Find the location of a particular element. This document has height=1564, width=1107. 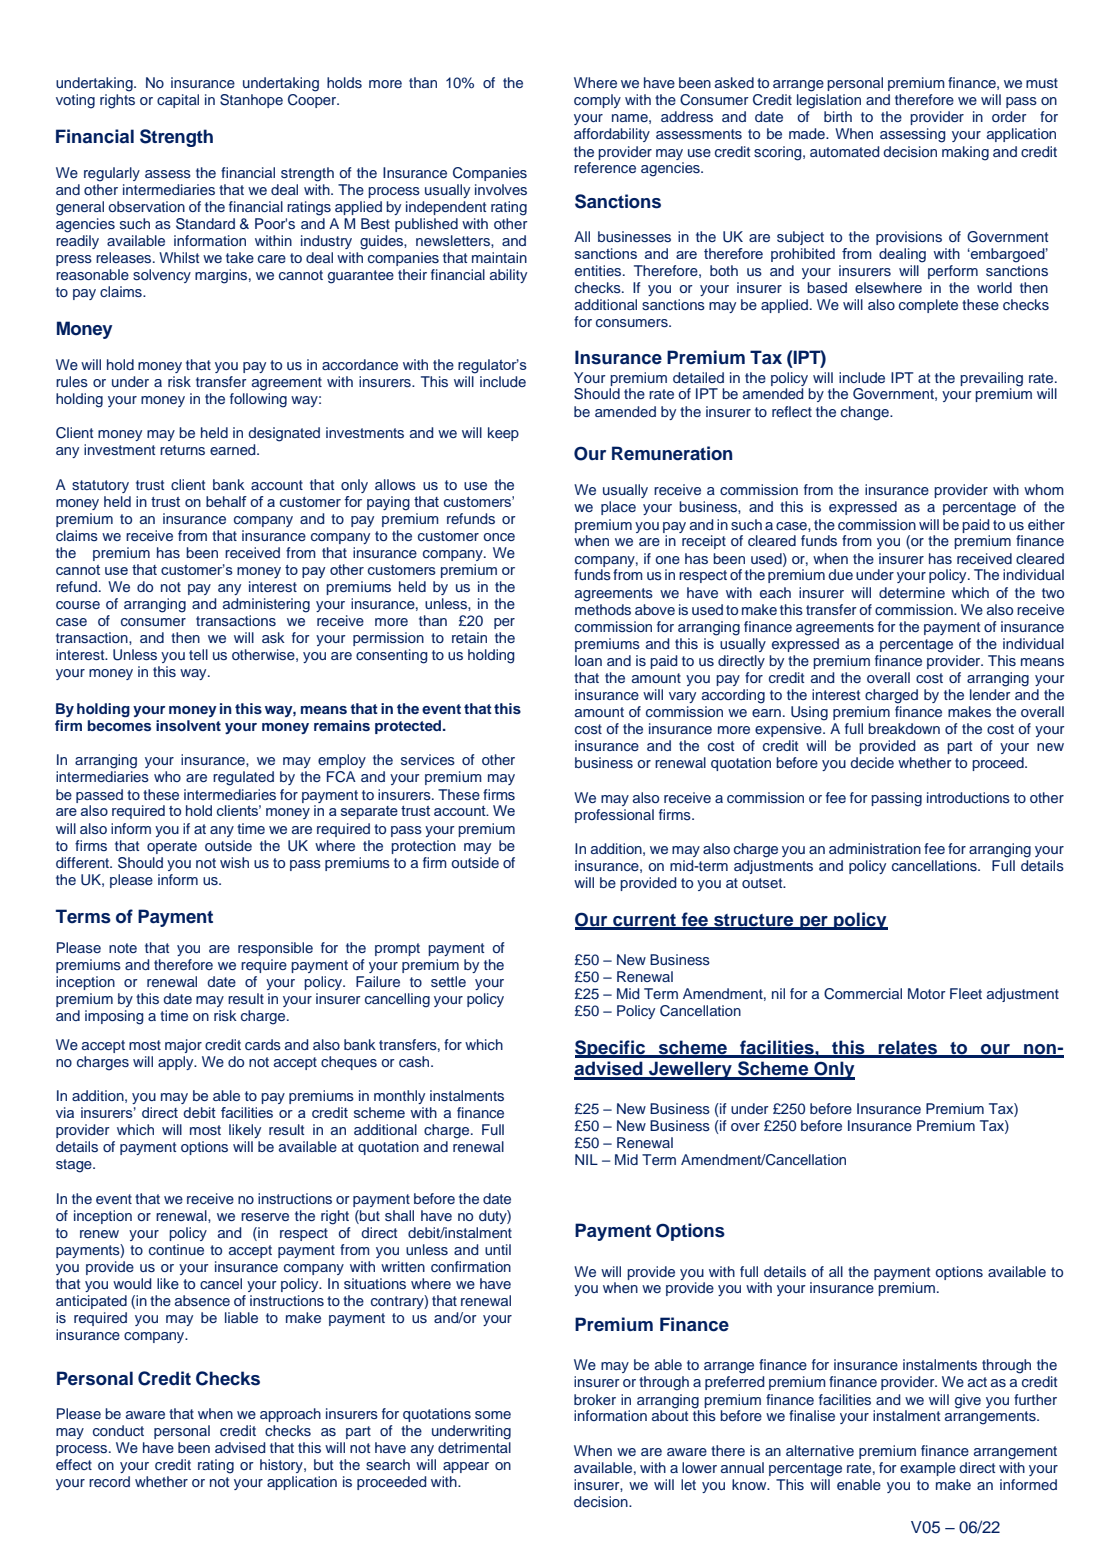

tell is located at coordinates (198, 654).
